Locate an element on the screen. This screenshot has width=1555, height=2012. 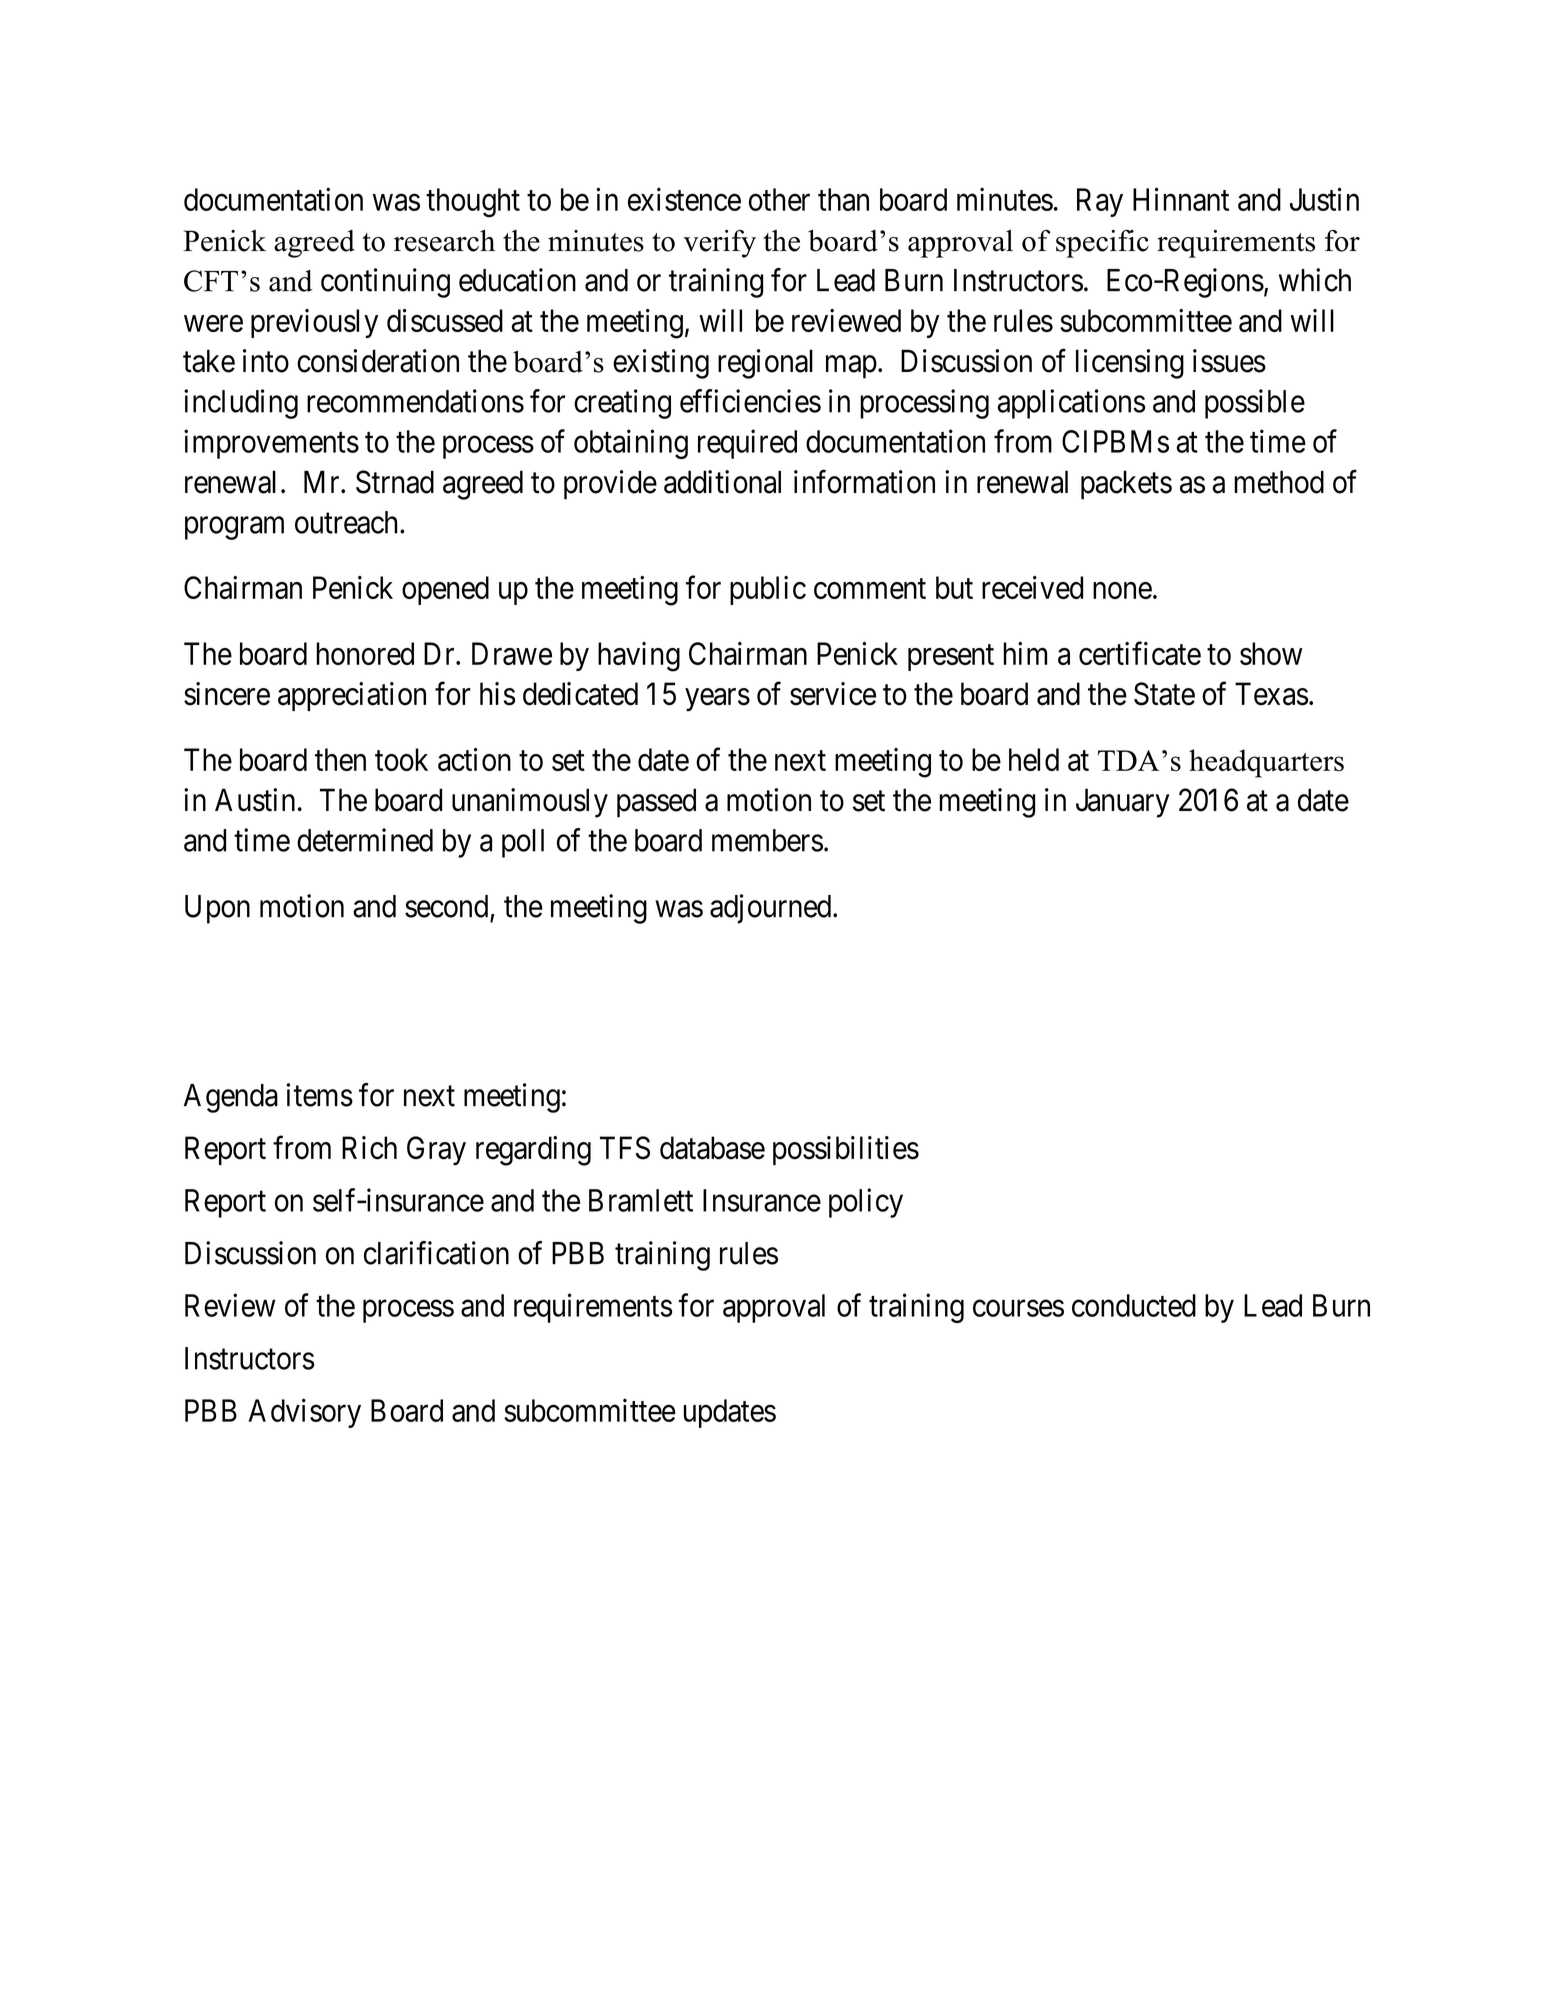
Advisory is located at coordinates (304, 1413).
